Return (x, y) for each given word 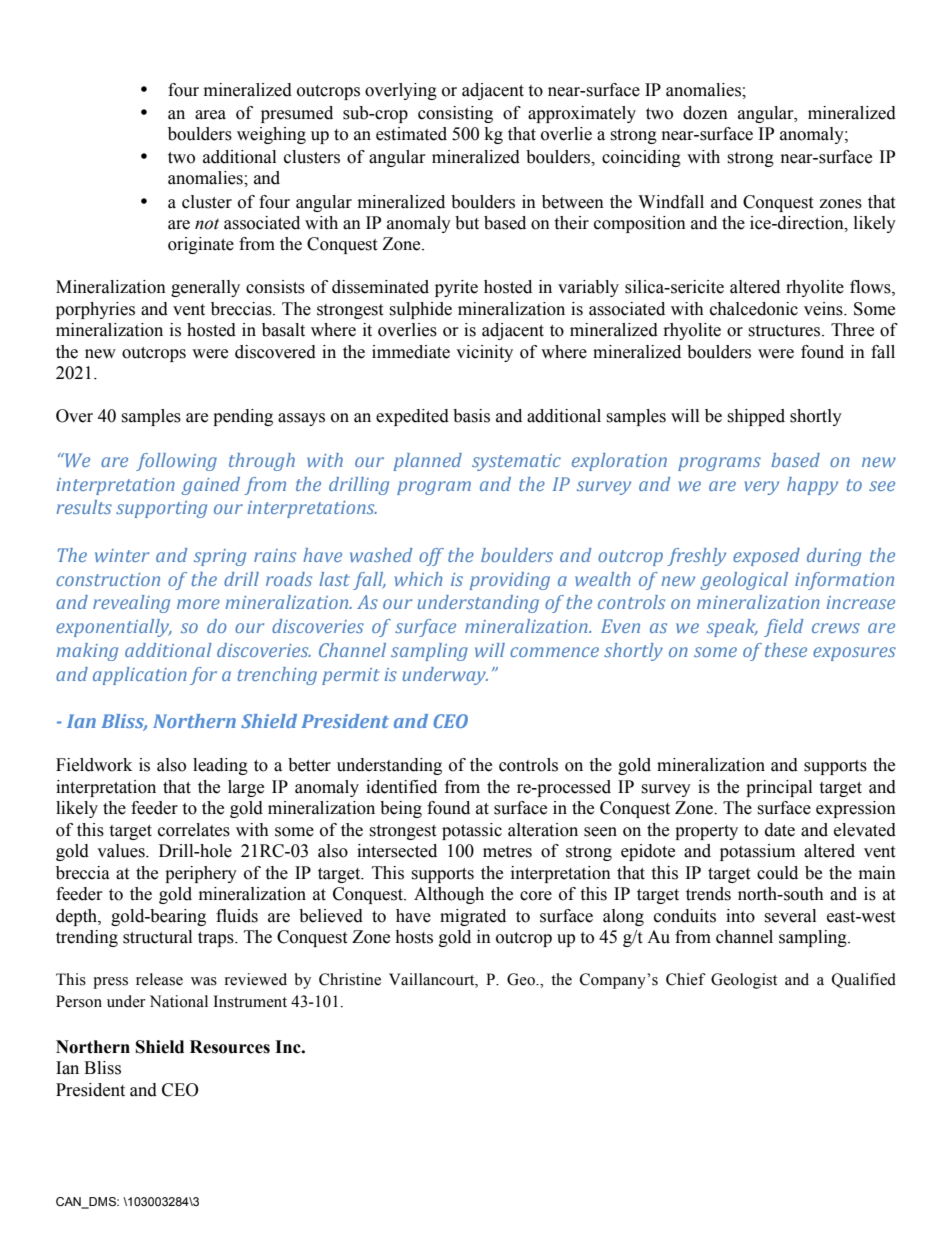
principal (779, 788)
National (179, 1001)
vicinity (484, 353)
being (401, 809)
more (198, 604)
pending (243, 417)
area (210, 115)
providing (510, 581)
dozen (705, 113)
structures (785, 331)
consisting (455, 114)
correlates (194, 830)
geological (744, 581)
